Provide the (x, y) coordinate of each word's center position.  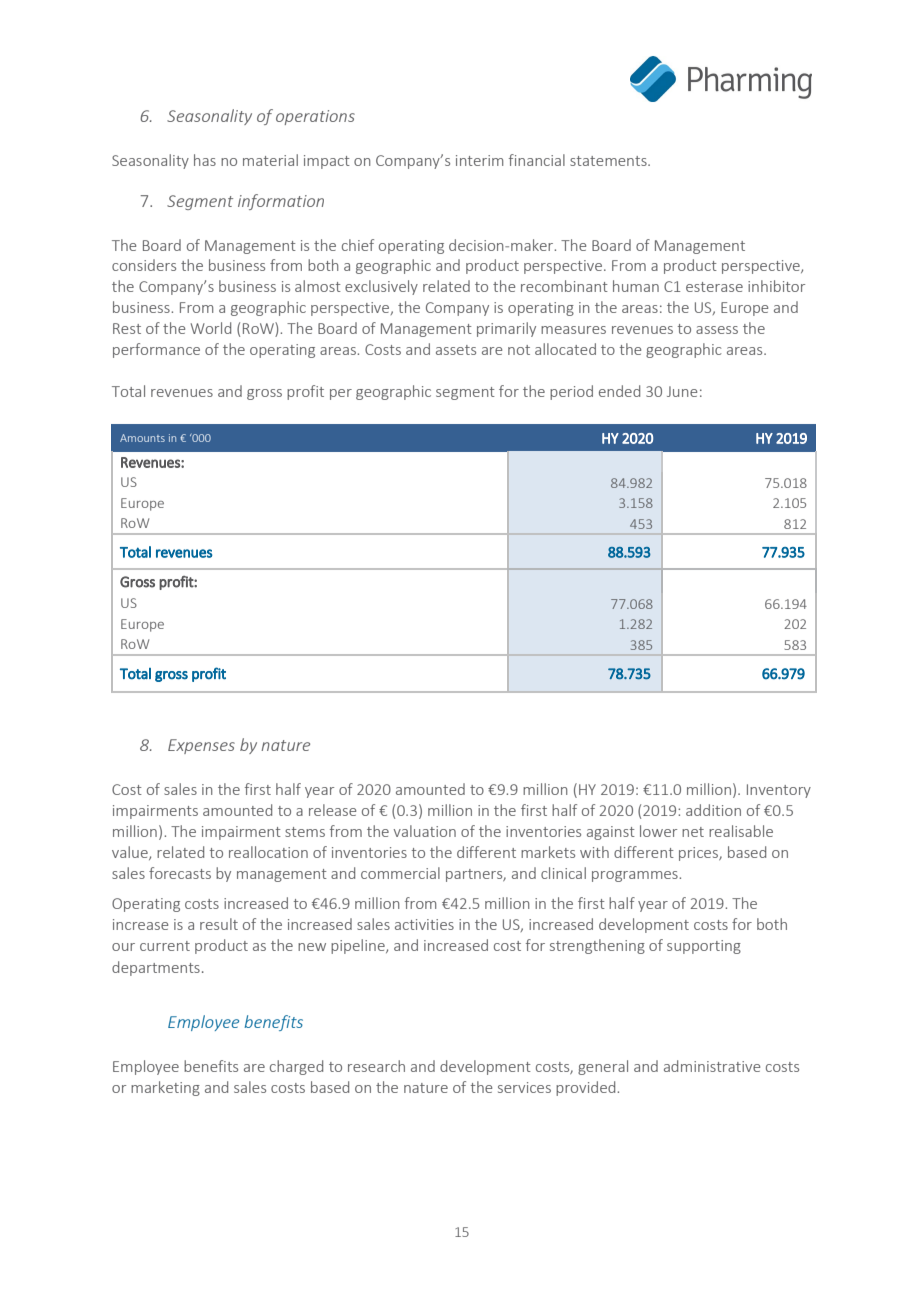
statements (609, 161)
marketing (165, 1088)
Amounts (142, 438)
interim (479, 160)
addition (713, 810)
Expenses (201, 746)
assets (456, 350)
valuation (425, 831)
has (205, 160)
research (376, 1066)
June (682, 391)
